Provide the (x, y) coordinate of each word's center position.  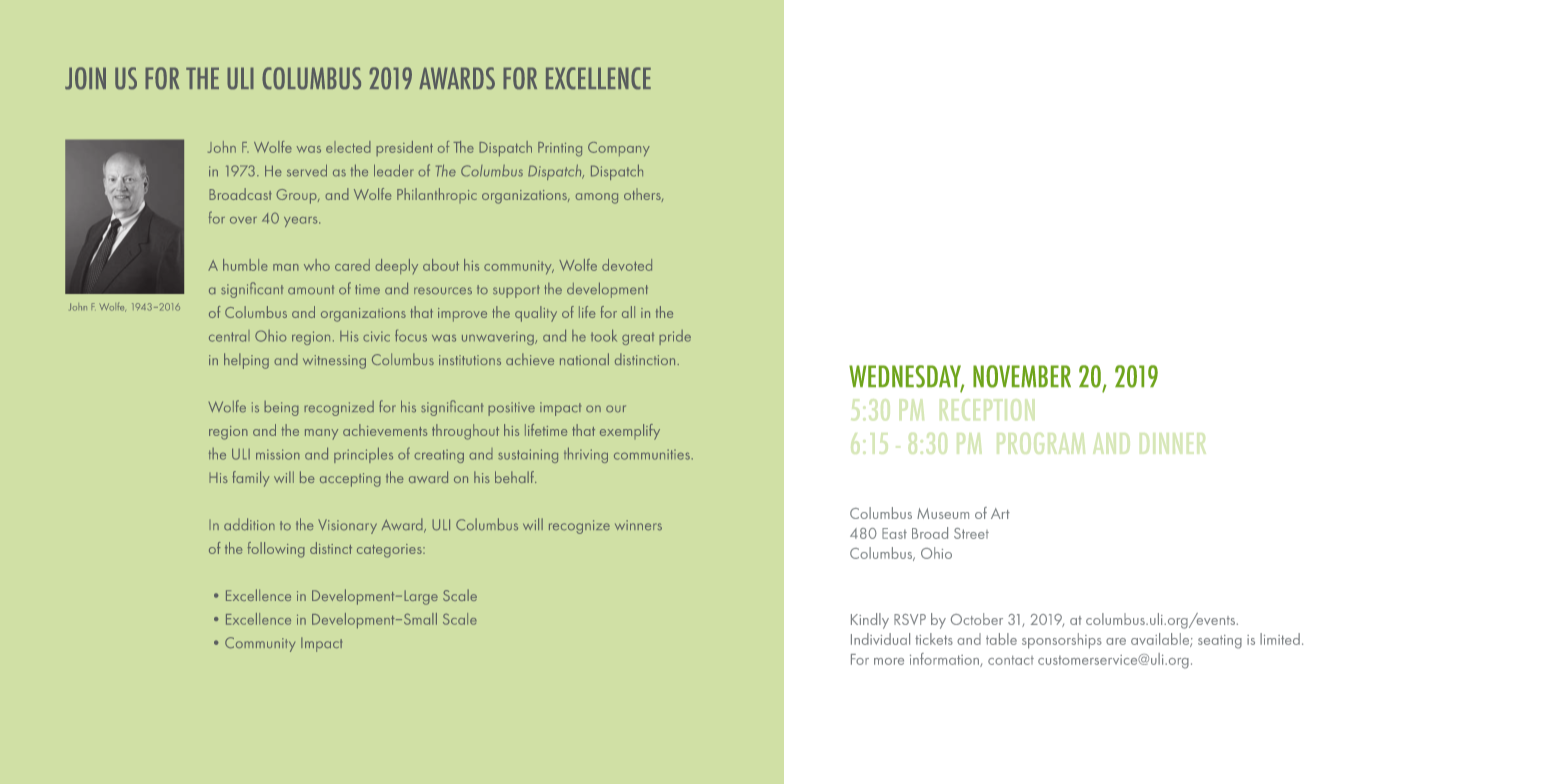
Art (1000, 513)
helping (246, 361)
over (243, 220)
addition (249, 524)
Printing (560, 149)
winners (638, 525)
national (584, 359)
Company (619, 149)
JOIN (85, 78)
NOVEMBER (1022, 376)
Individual (880, 639)
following (276, 550)
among (596, 198)
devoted (627, 265)
